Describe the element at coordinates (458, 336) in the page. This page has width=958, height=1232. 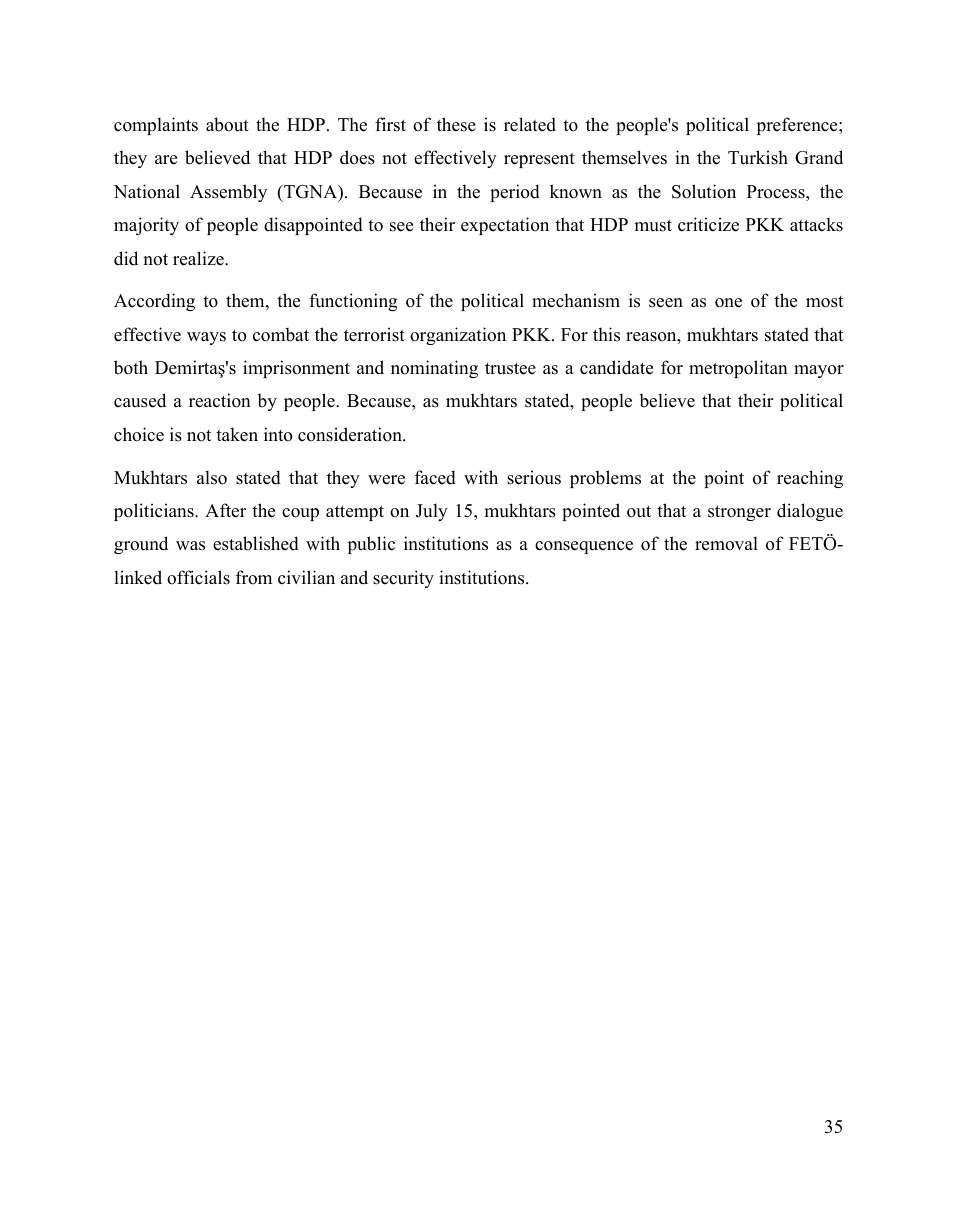
I see `organization` at that location.
